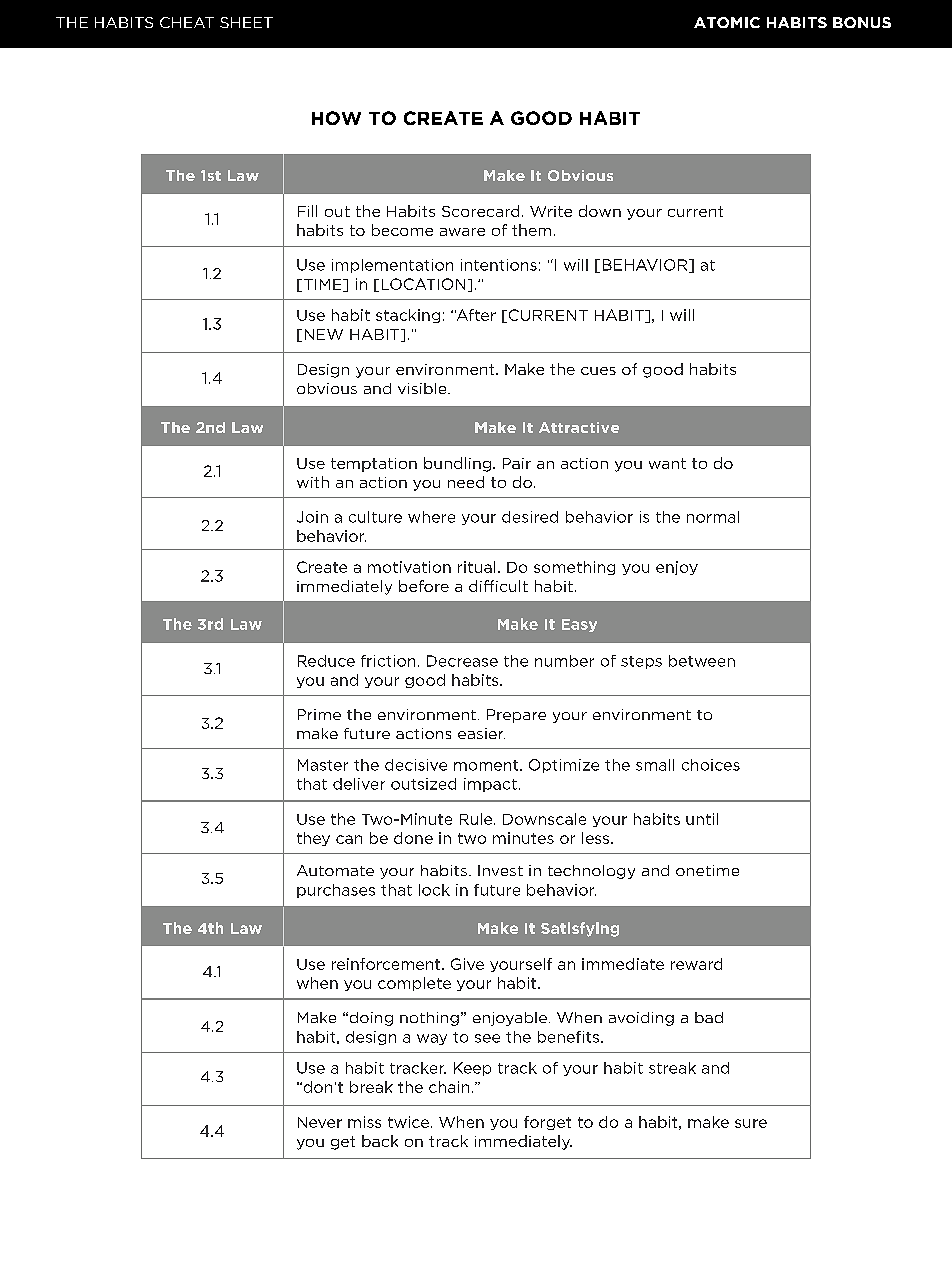  What do you see at coordinates (702, 819) in the document?
I see `until` at bounding box center [702, 819].
